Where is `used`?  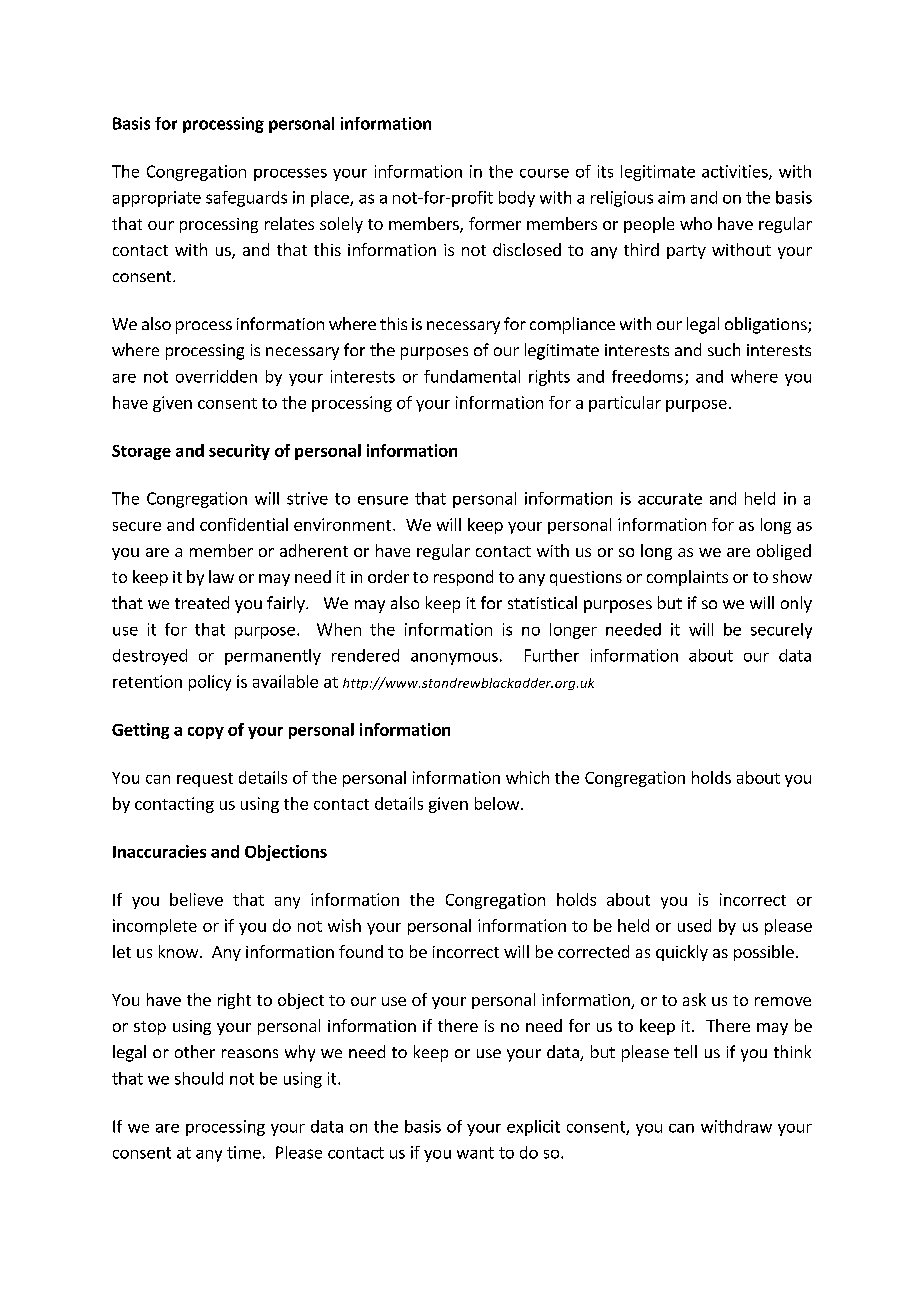
used is located at coordinates (694, 925).
